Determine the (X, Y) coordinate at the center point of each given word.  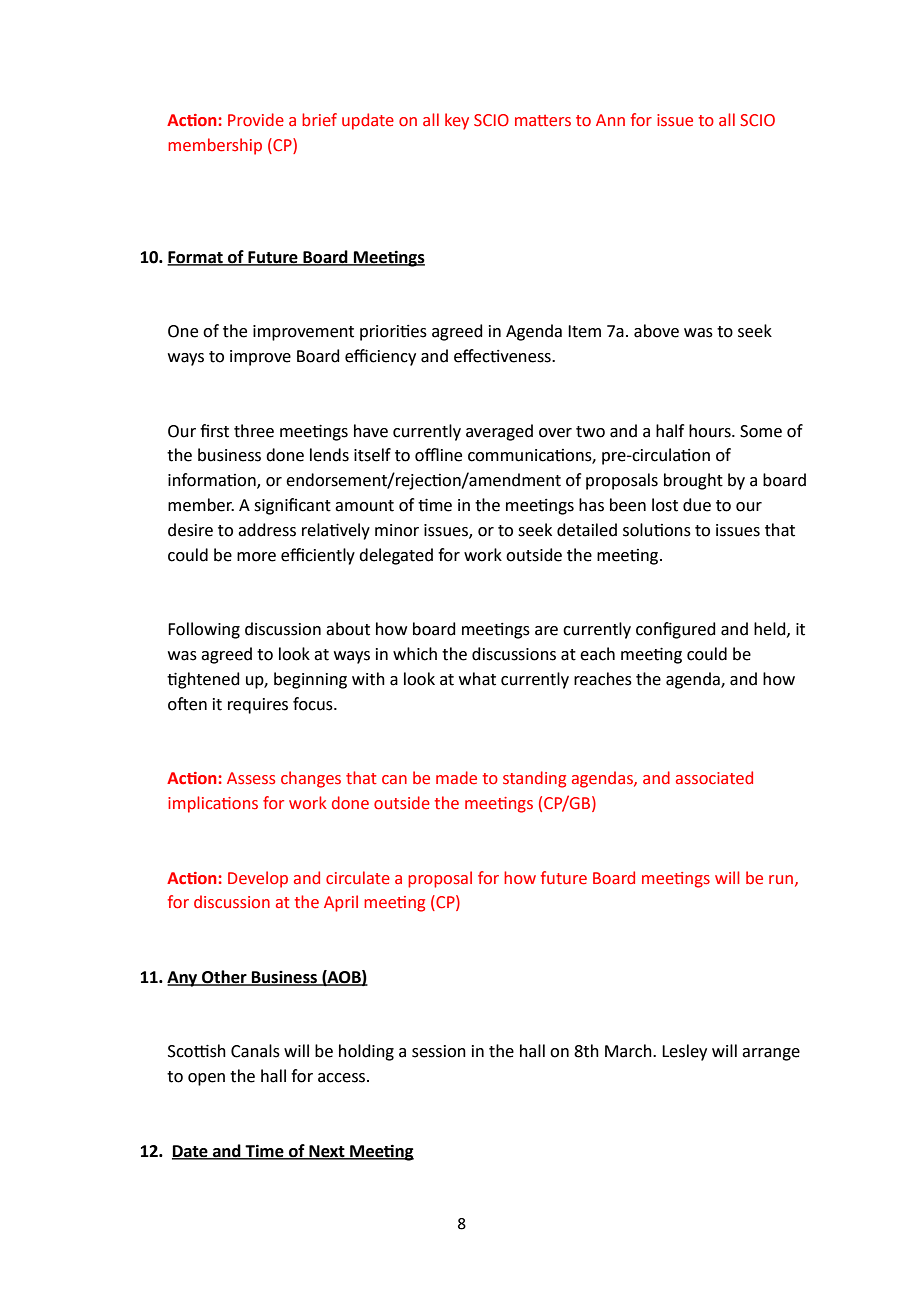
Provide (256, 120)
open (206, 1079)
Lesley (684, 1052)
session (439, 1051)
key (457, 121)
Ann (610, 120)
